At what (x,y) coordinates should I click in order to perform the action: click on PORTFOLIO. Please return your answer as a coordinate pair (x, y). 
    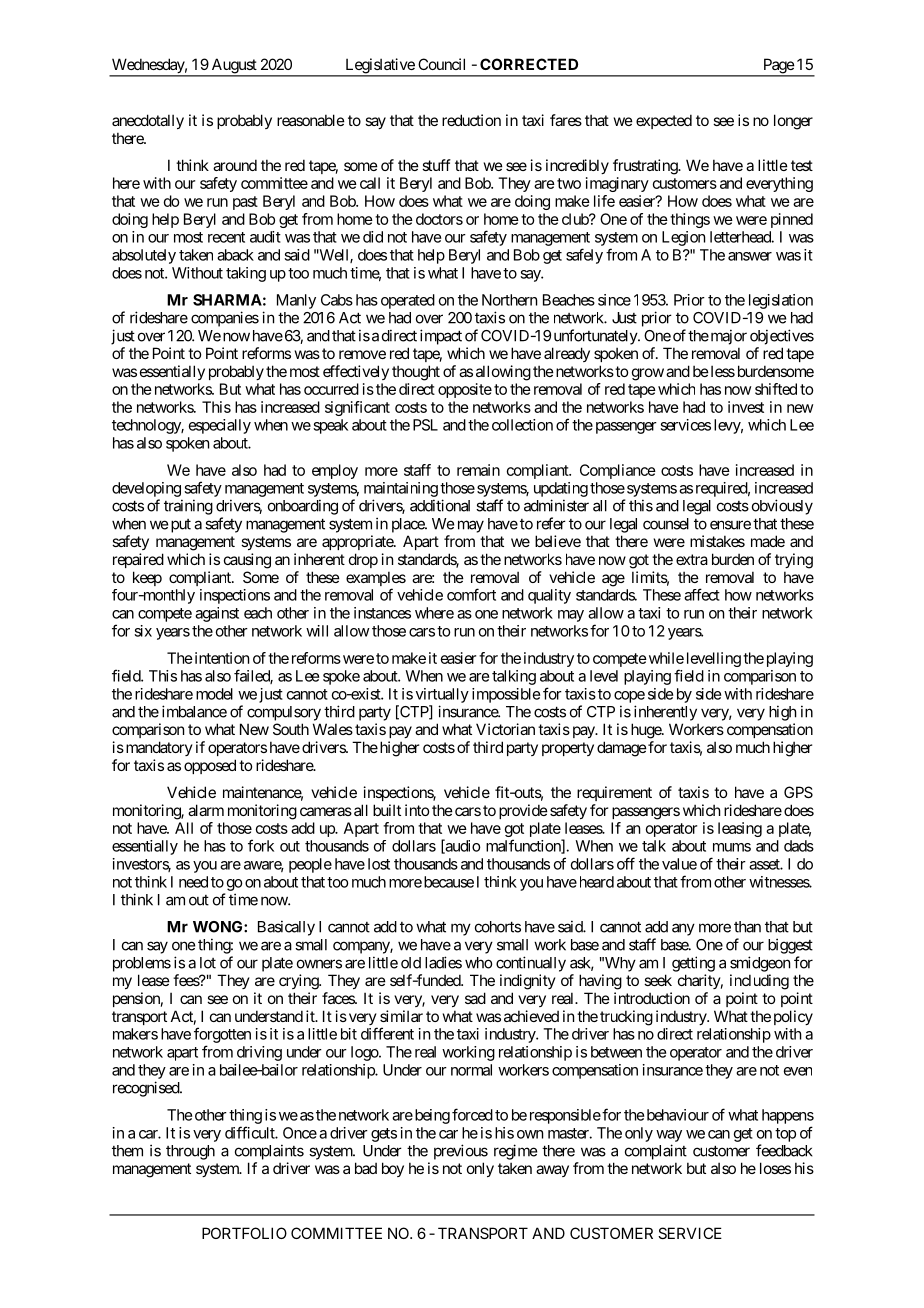
    Looking at the image, I should click on (244, 1233).
